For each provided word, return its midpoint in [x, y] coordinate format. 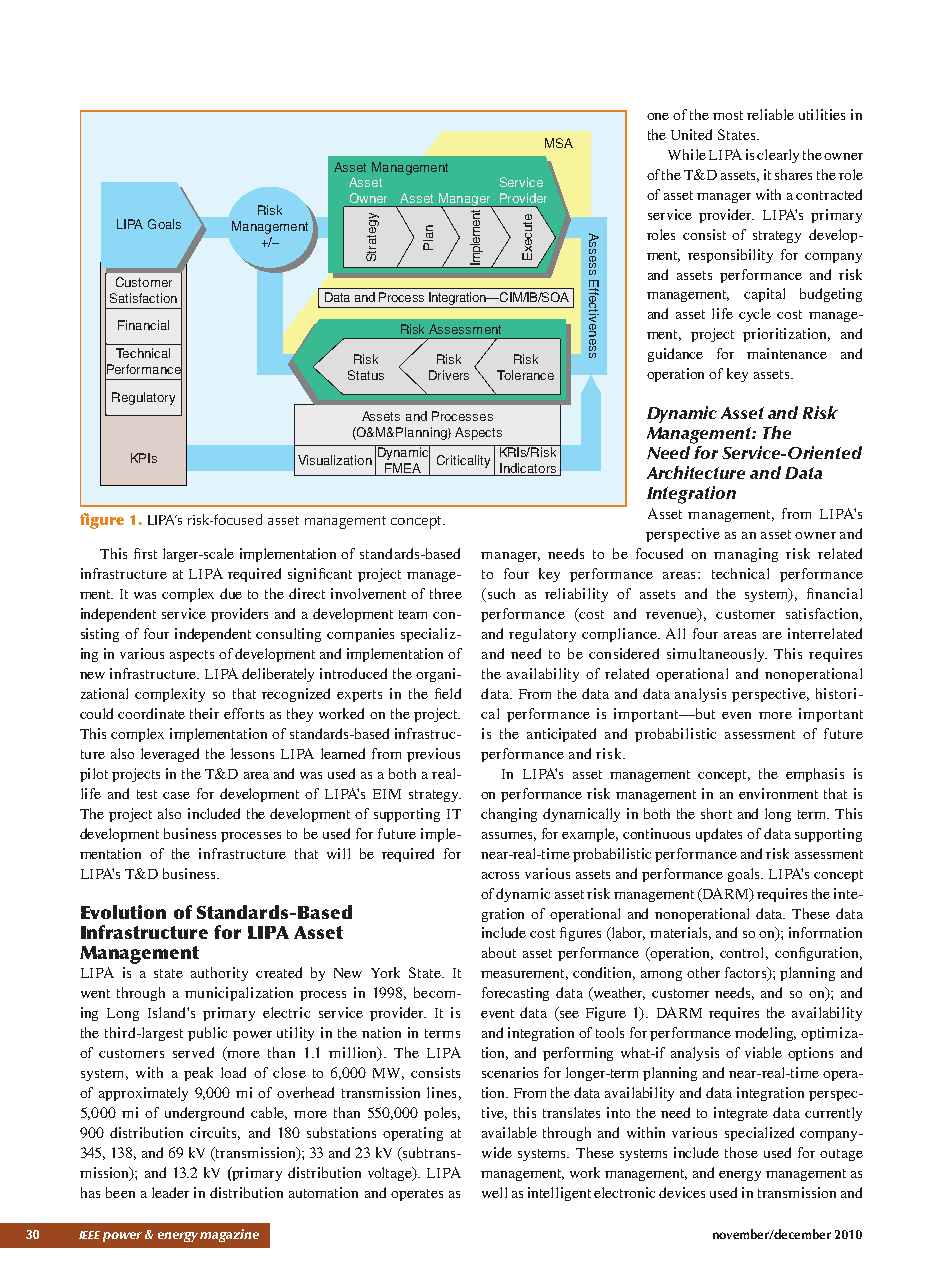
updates [719, 835]
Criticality [463, 461]
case [176, 795]
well [494, 1192]
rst [149, 554]
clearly [778, 156]
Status [366, 375]
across [500, 875]
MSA [559, 143]
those [741, 1152]
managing [746, 555]
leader [170, 1192]
